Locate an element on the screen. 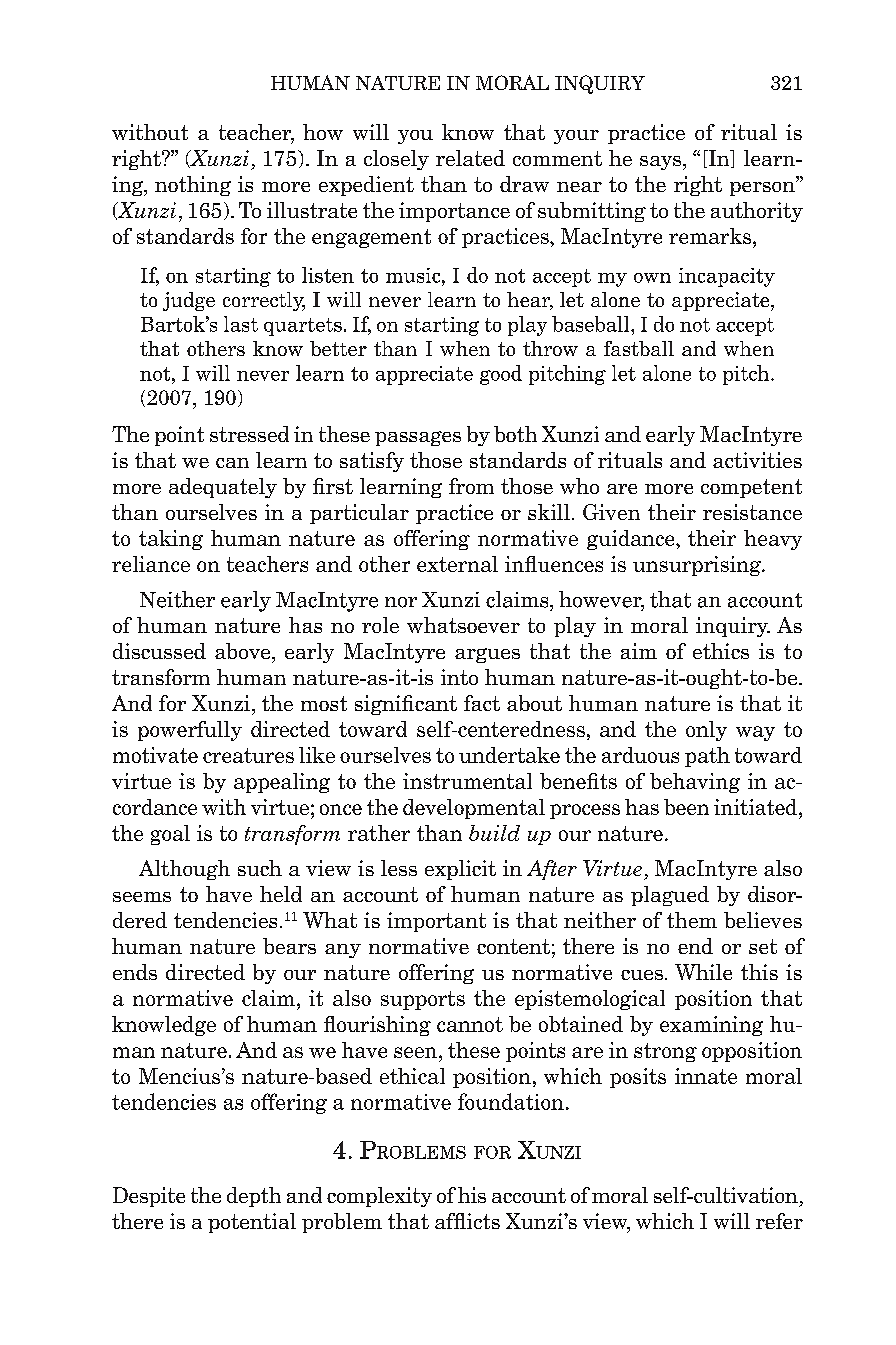 The width and height of the screenshot is (896, 1345). behaving is located at coordinates (695, 783).
